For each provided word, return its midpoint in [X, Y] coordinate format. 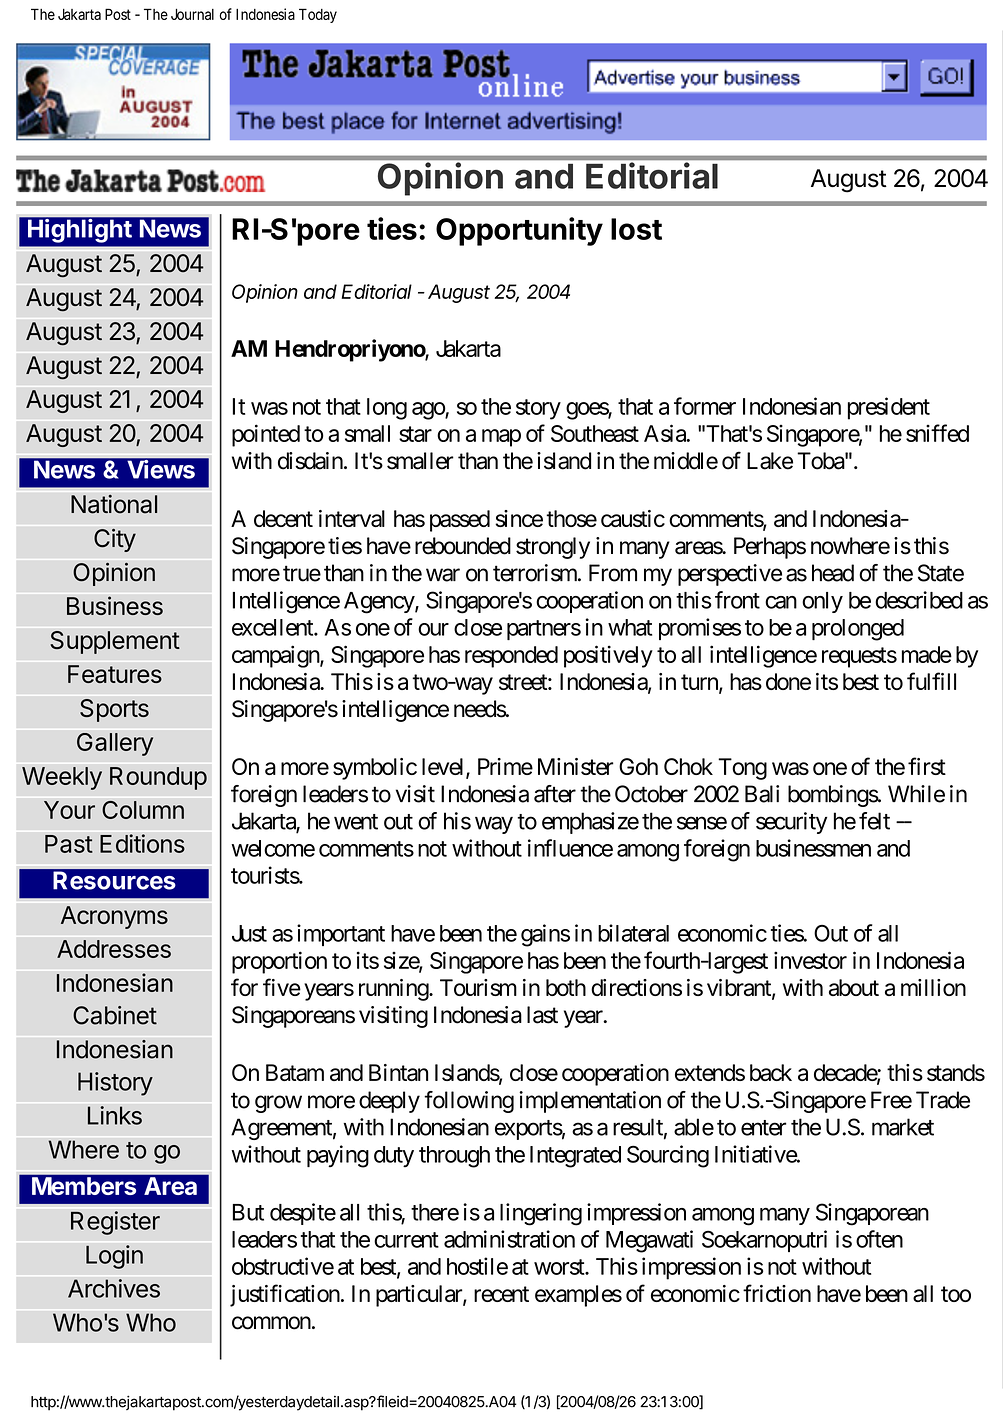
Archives [114, 1288]
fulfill [931, 681]
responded [511, 657]
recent [501, 1294]
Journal [192, 14]
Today [318, 15]
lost [636, 229]
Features [115, 674]
